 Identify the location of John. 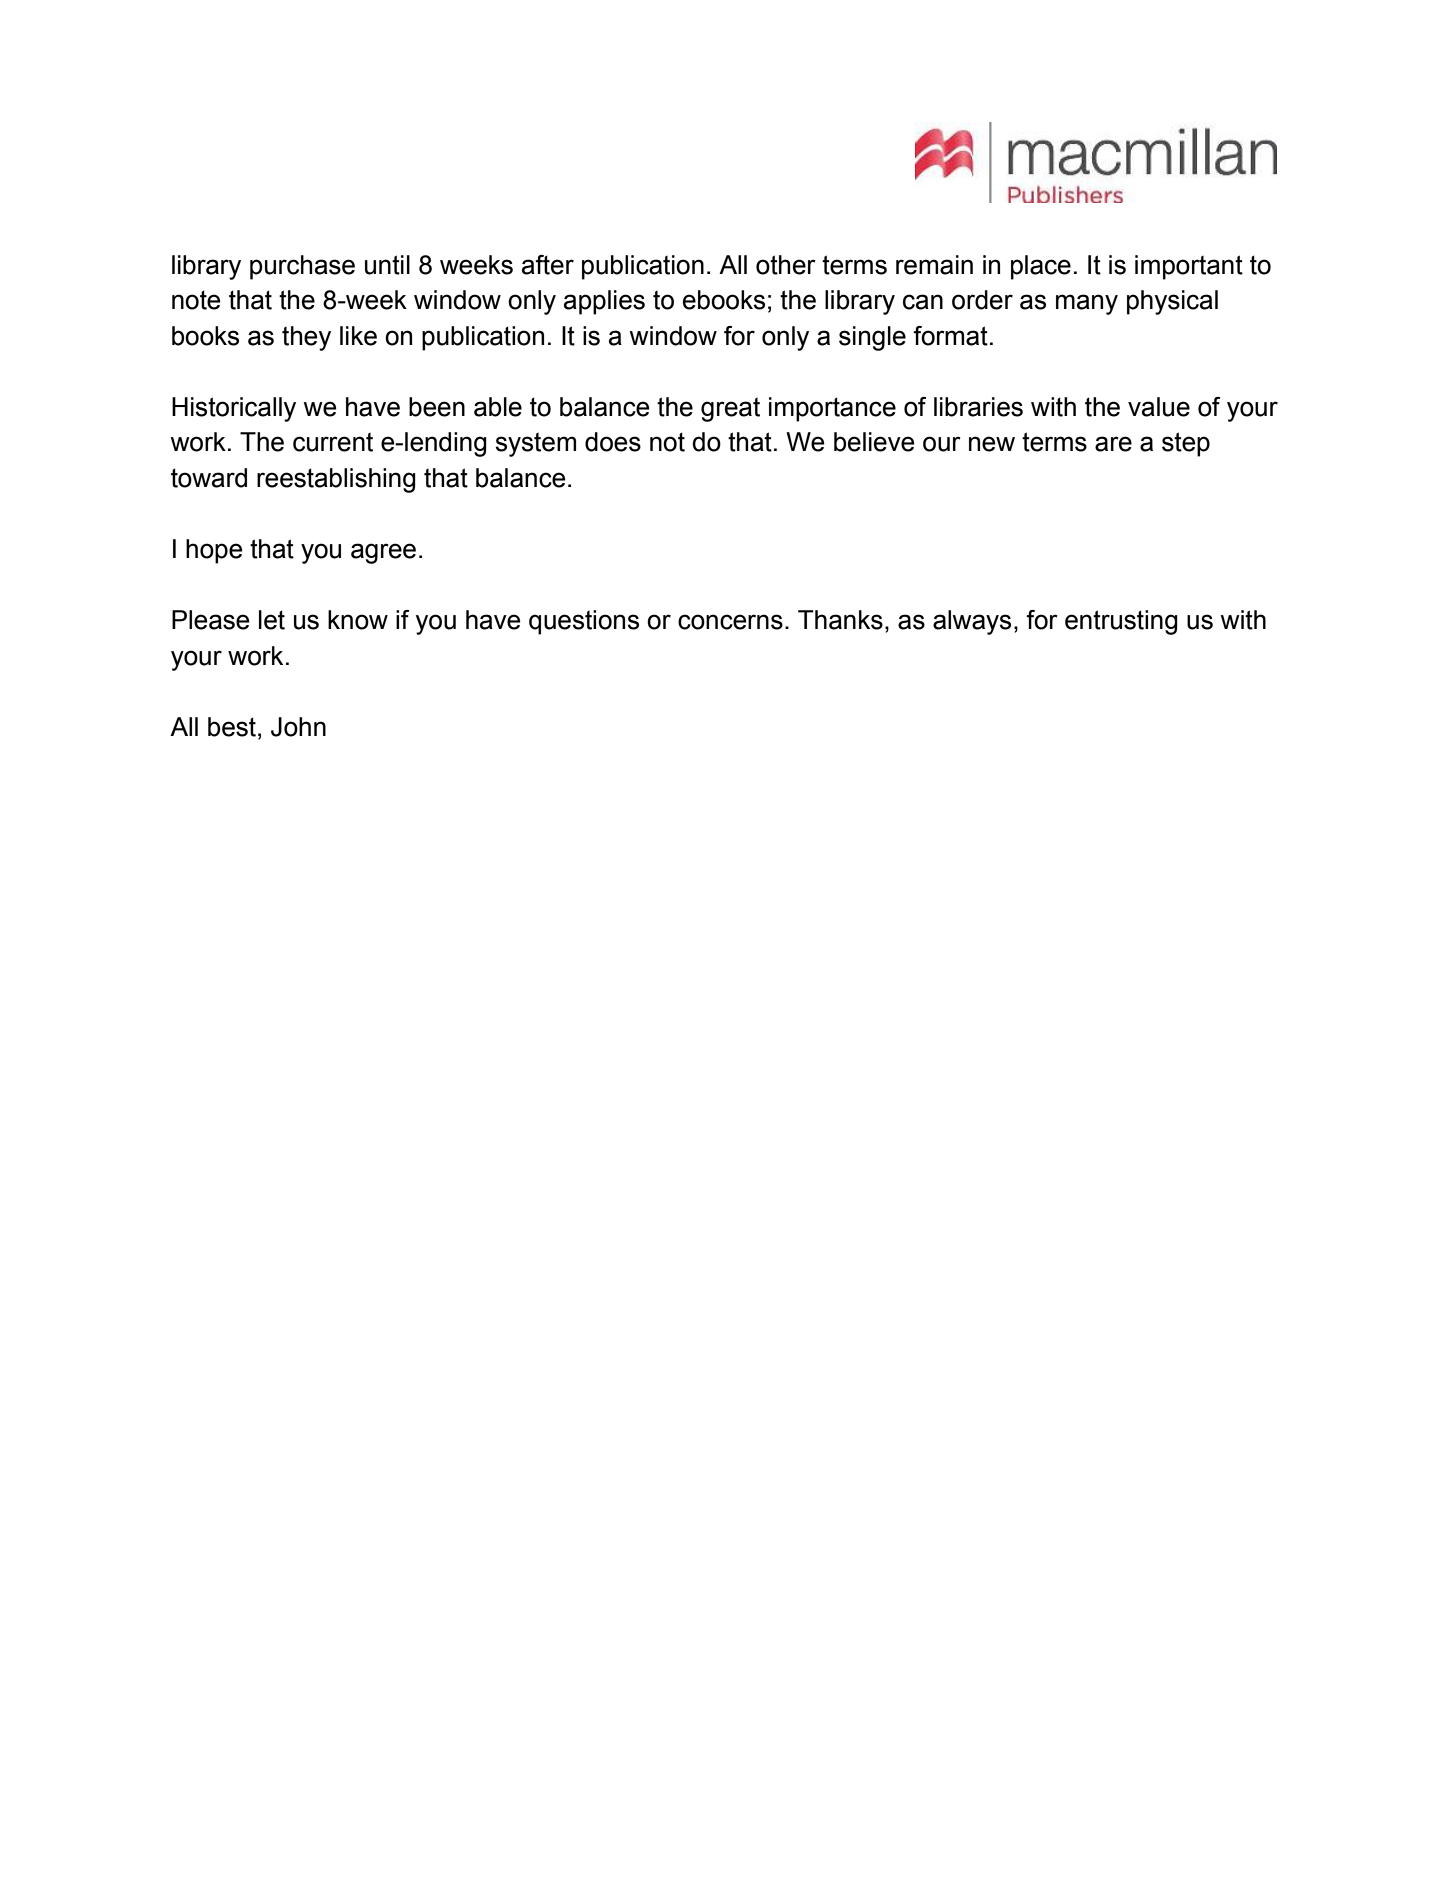
(298, 727).
